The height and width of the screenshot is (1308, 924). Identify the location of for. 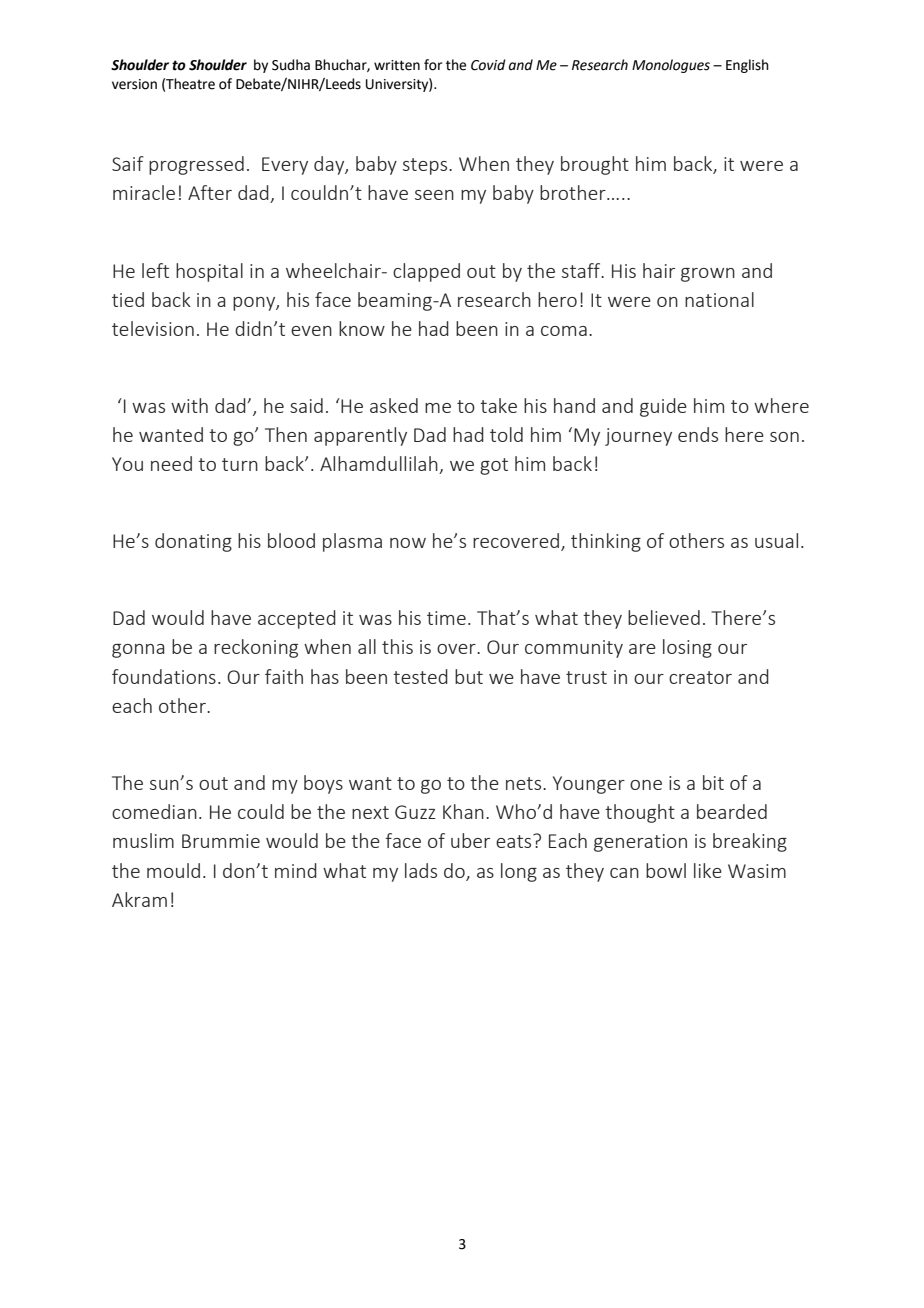
(433, 65).
